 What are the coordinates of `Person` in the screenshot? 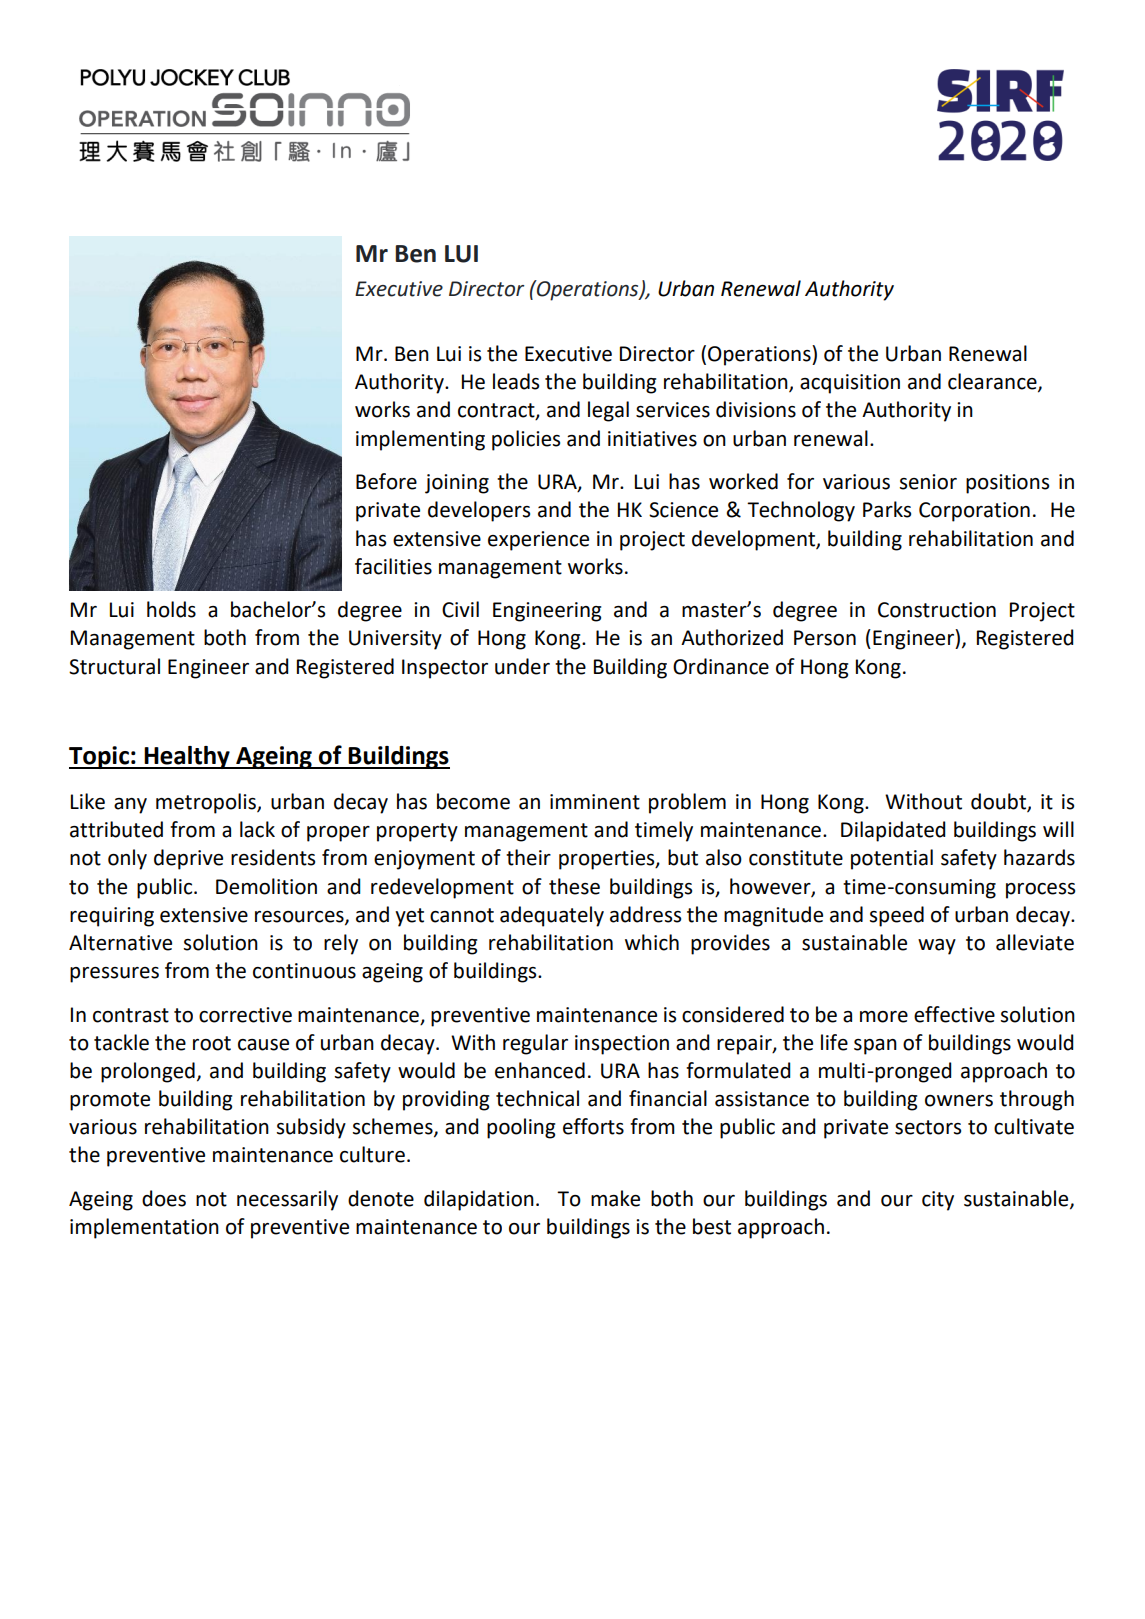 It's located at (825, 638).
